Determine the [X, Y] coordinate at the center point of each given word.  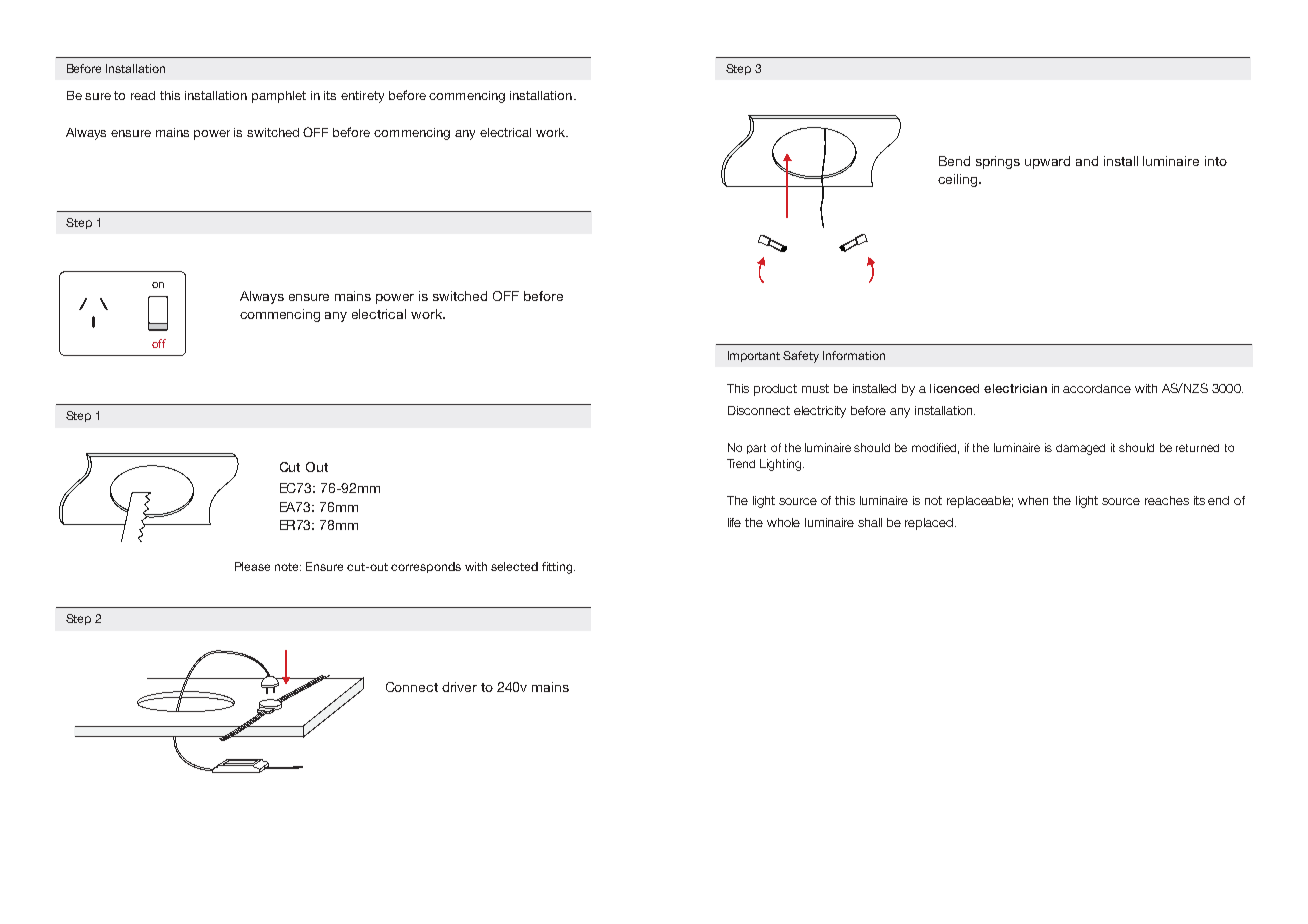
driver [459, 687]
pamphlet [279, 97]
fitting [558, 568]
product [775, 390]
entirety [362, 97]
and [1087, 161]
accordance [1097, 388]
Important [754, 356]
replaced [930, 524]
